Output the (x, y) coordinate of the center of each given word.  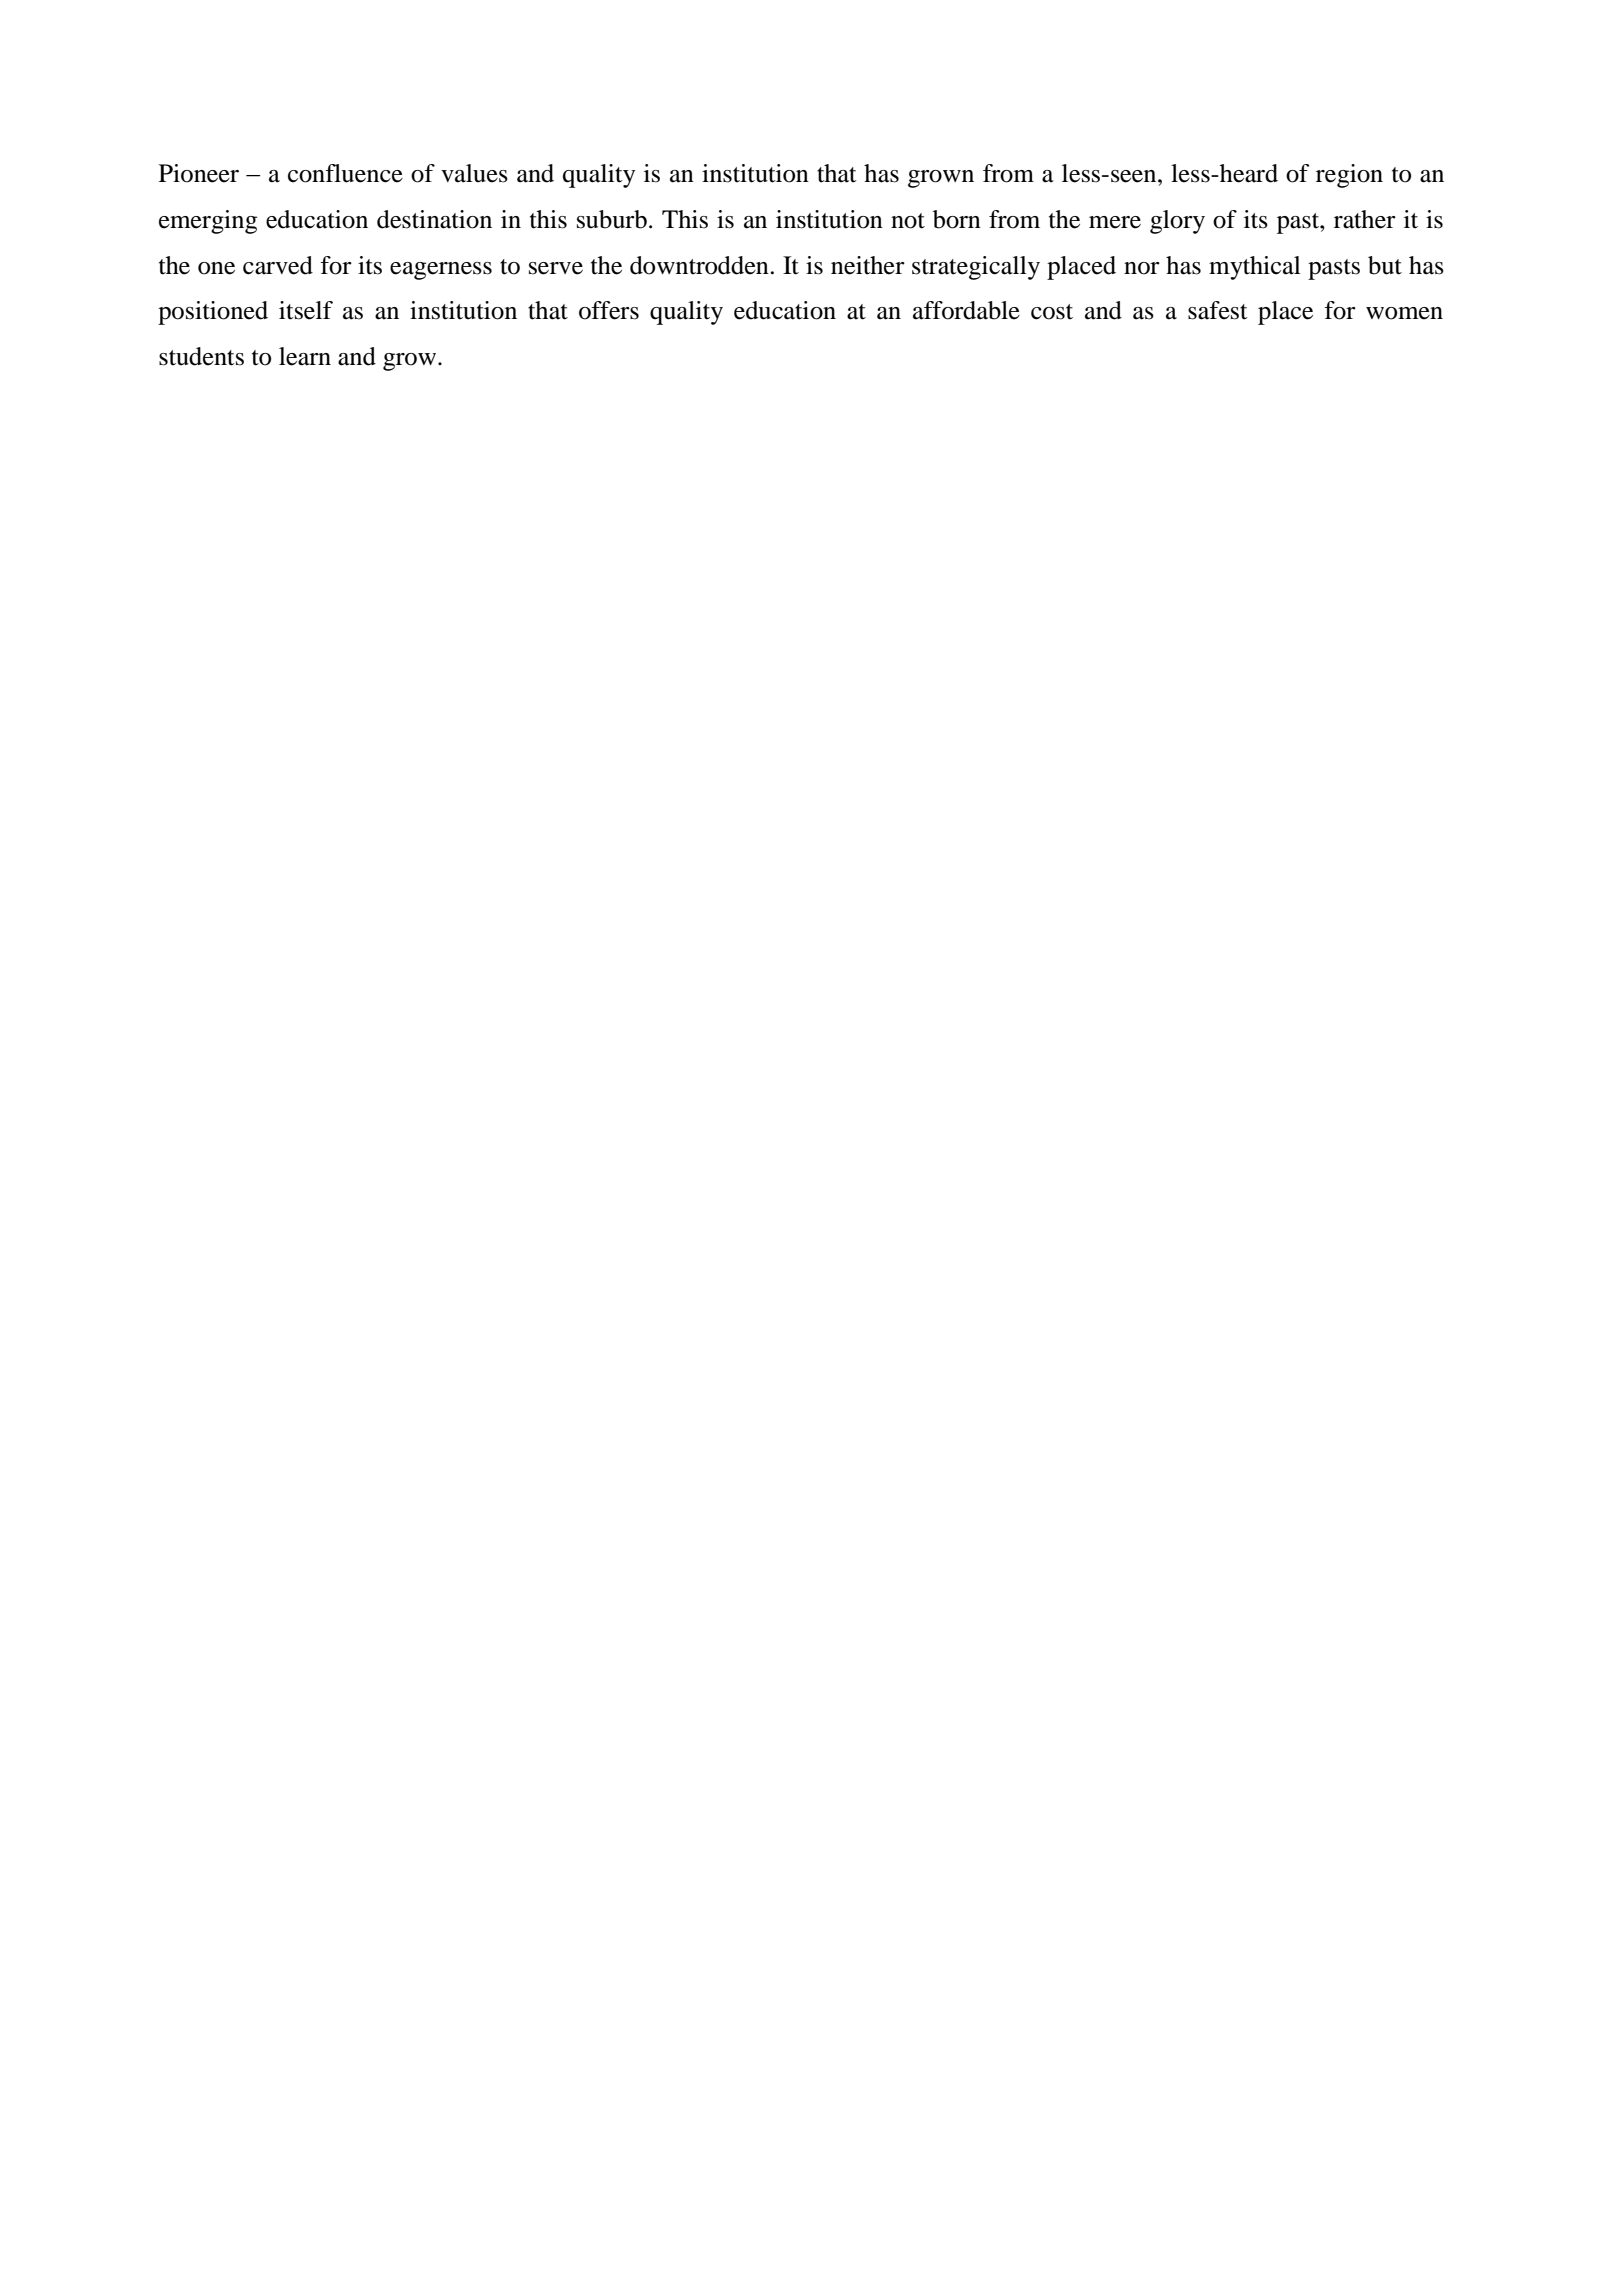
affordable (966, 310)
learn (305, 356)
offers (609, 310)
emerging (208, 222)
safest (1218, 310)
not (908, 221)
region (1349, 176)
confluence (345, 173)
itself (306, 310)
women (1404, 313)
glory (1177, 222)
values (474, 173)
